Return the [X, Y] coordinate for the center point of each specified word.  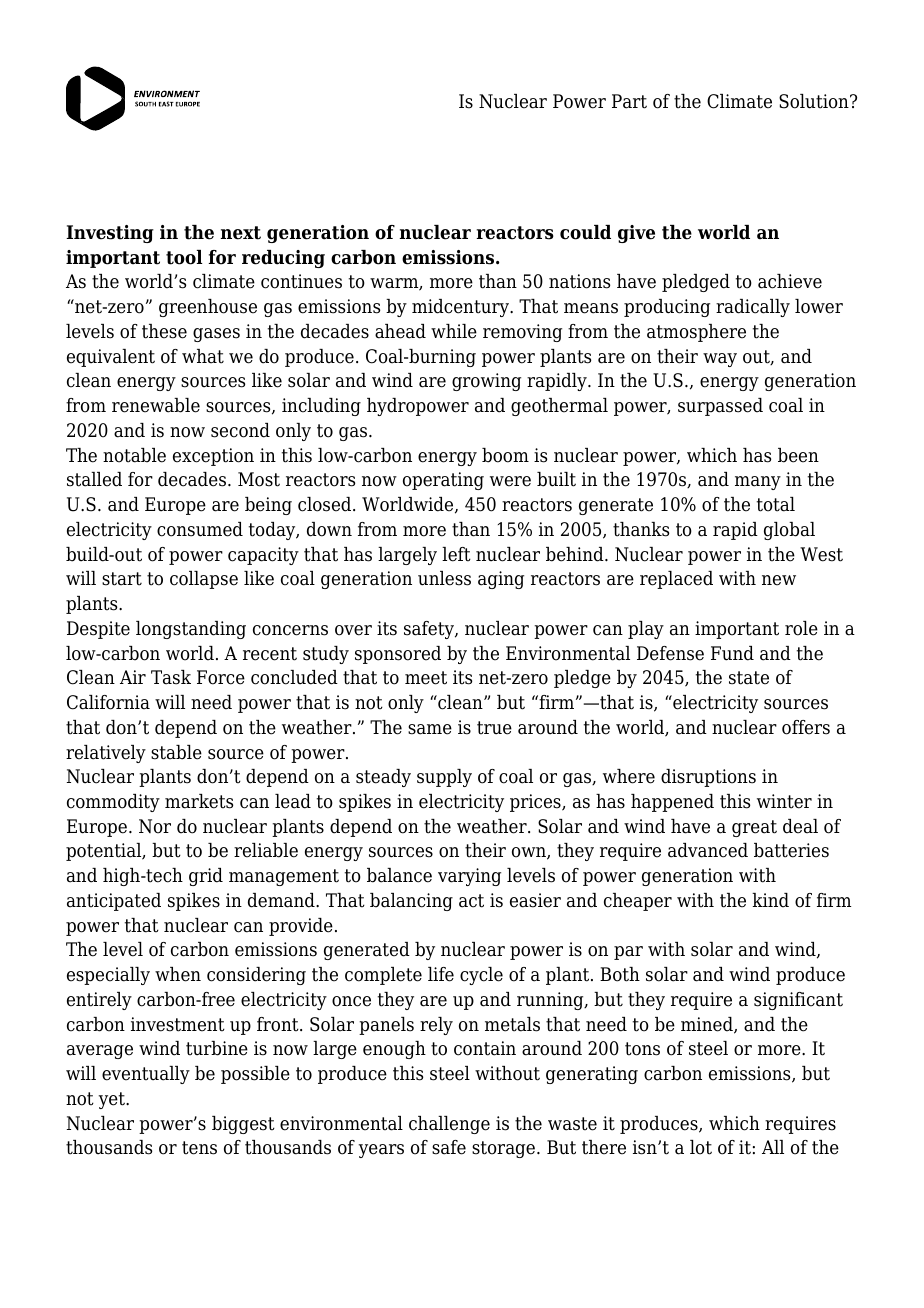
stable [176, 752]
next [241, 233]
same [430, 729]
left [456, 554]
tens [199, 1148]
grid [206, 877]
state [749, 678]
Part [629, 101]
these [164, 331]
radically [753, 308]
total [776, 504]
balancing [411, 902]
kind [770, 900]
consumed [200, 529]
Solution [815, 101]
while [454, 331]
